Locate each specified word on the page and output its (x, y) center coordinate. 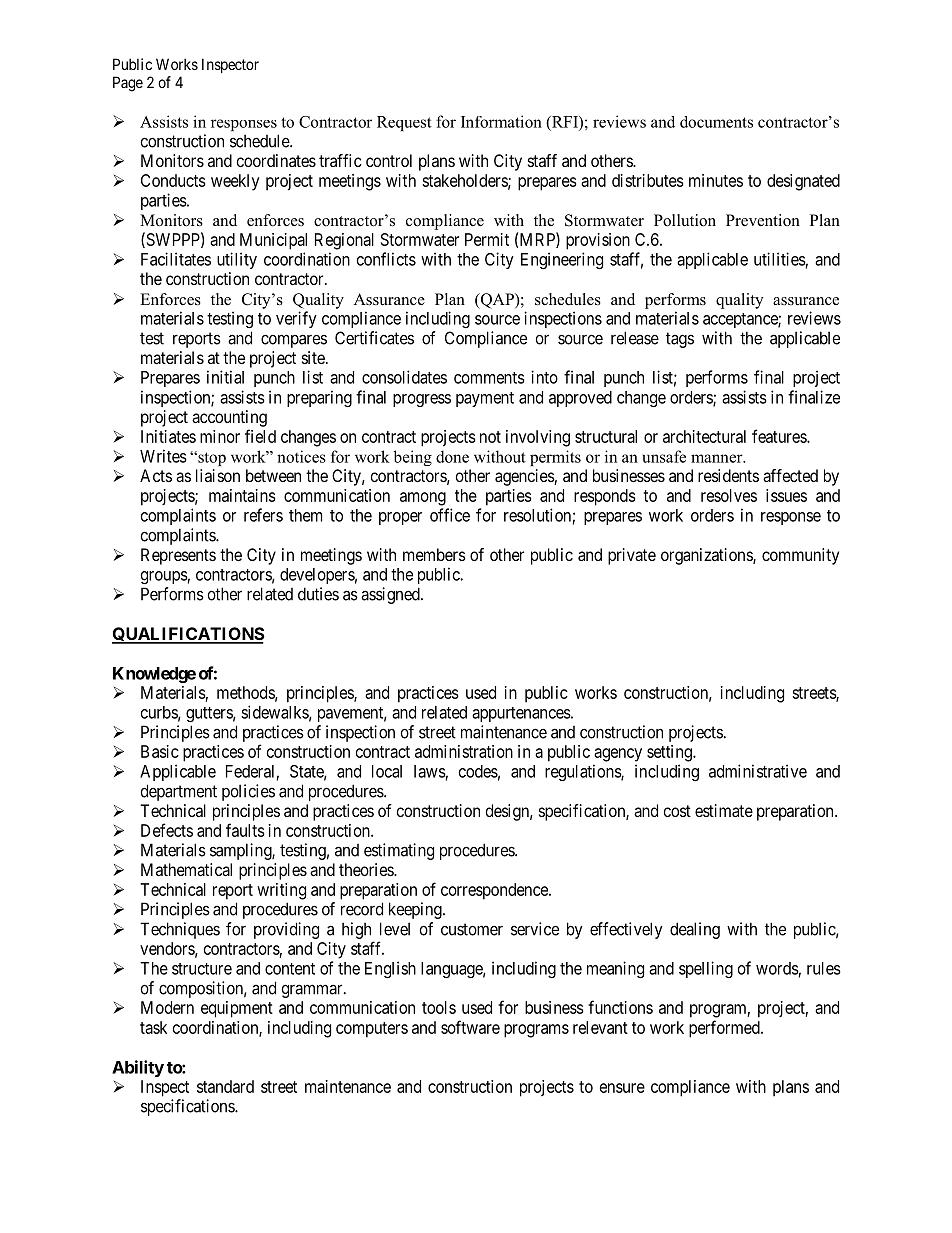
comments (489, 378)
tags (680, 340)
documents (716, 122)
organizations (707, 556)
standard (225, 1086)
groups (164, 577)
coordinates (276, 160)
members (434, 554)
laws (430, 771)
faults (245, 830)
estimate (724, 810)
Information (501, 121)
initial (225, 377)
